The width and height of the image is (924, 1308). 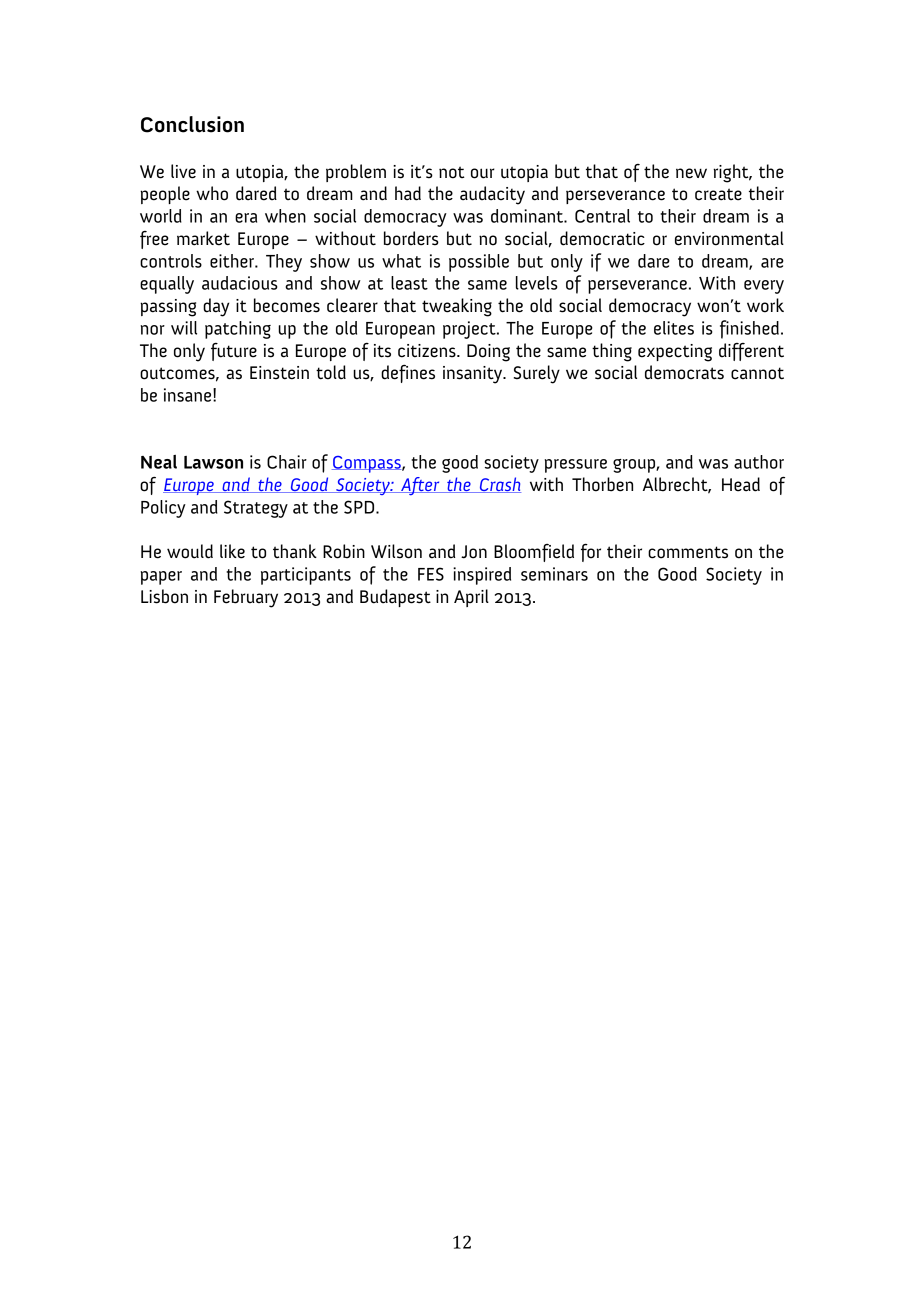 What do you see at coordinates (499, 485) in the image?
I see `Crash` at bounding box center [499, 485].
